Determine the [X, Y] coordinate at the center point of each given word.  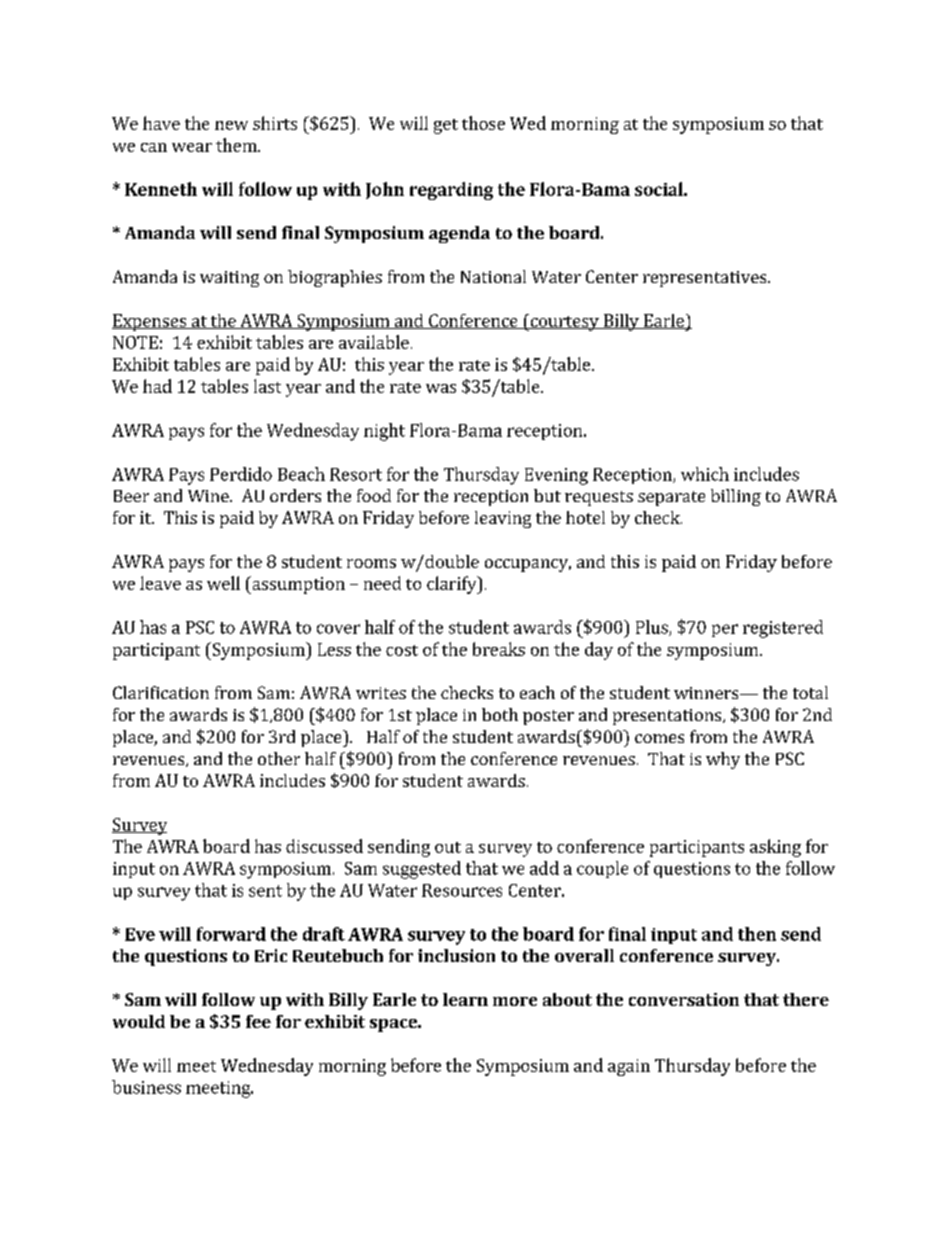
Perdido [241, 474]
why [723, 760]
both [500, 714]
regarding [451, 191]
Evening [556, 476]
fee [258, 1021]
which [705, 474]
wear [192, 147]
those [483, 123]
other [279, 758]
